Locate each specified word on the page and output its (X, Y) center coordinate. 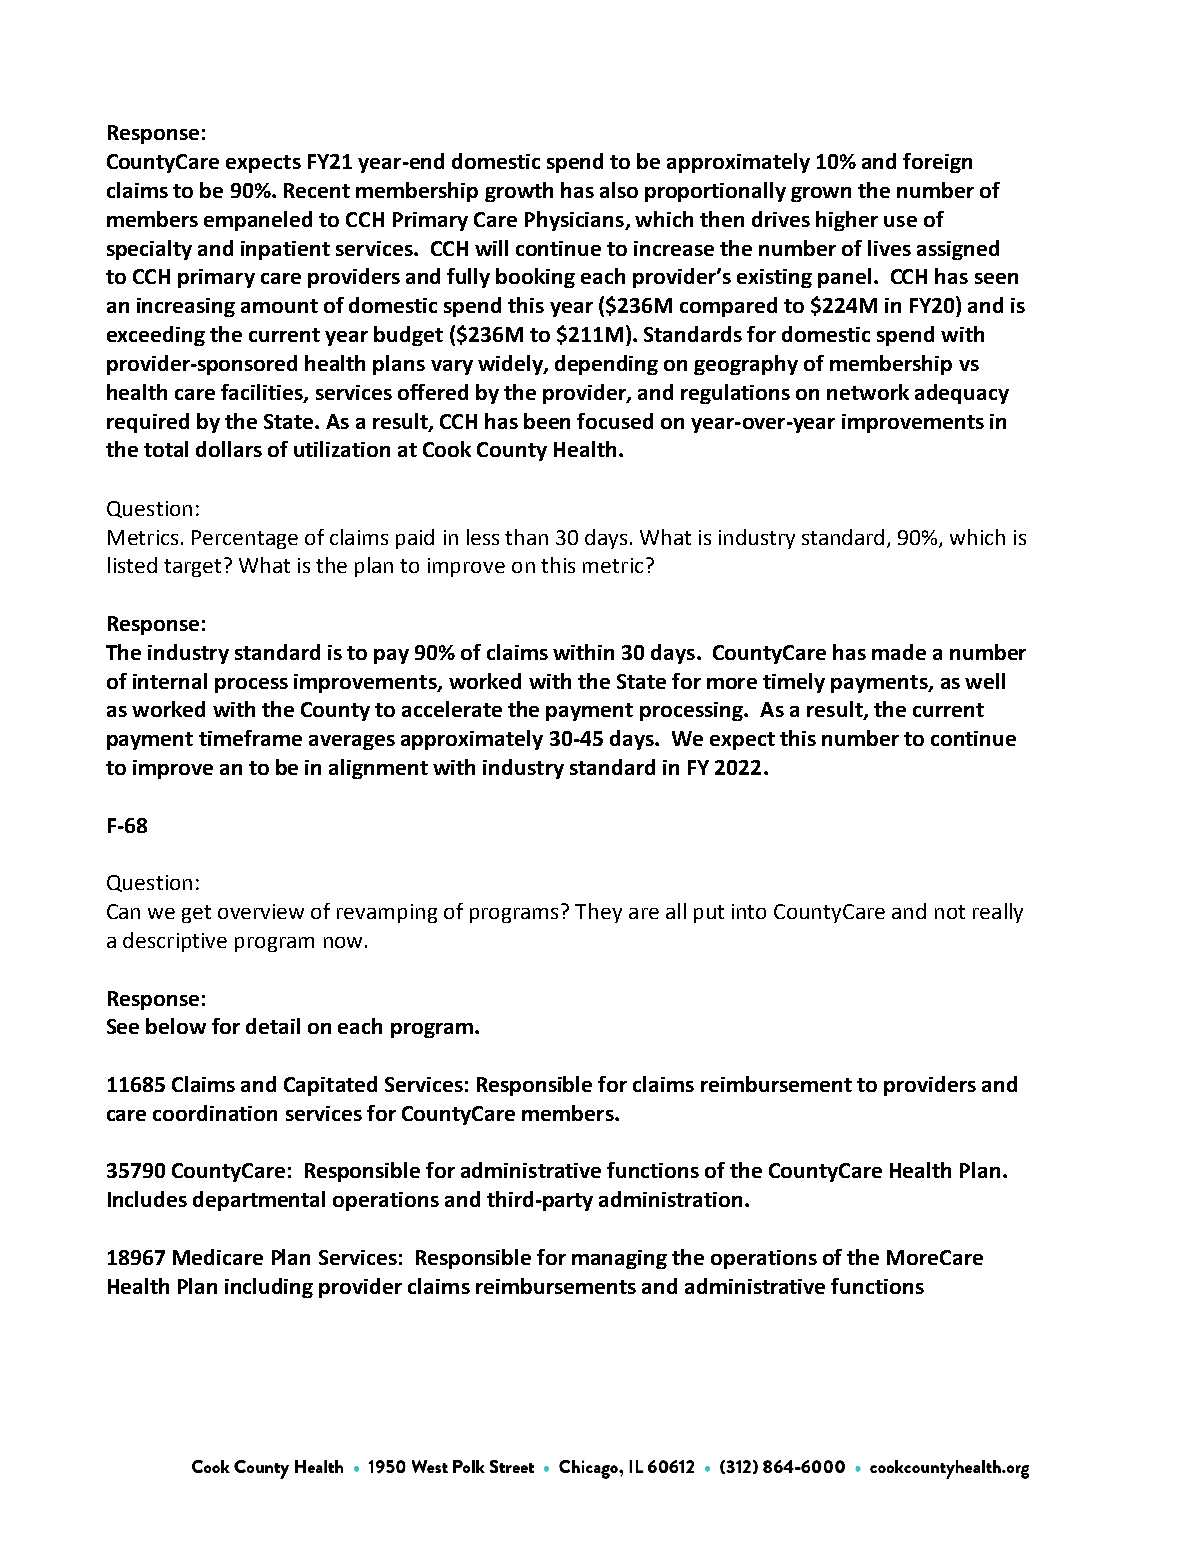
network (868, 392)
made (899, 652)
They (598, 913)
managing (619, 1259)
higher (847, 221)
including (269, 1288)
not (950, 912)
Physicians (576, 221)
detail (273, 1026)
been (547, 421)
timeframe (250, 738)
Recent (317, 190)
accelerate (452, 709)
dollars (229, 449)
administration (670, 1199)
